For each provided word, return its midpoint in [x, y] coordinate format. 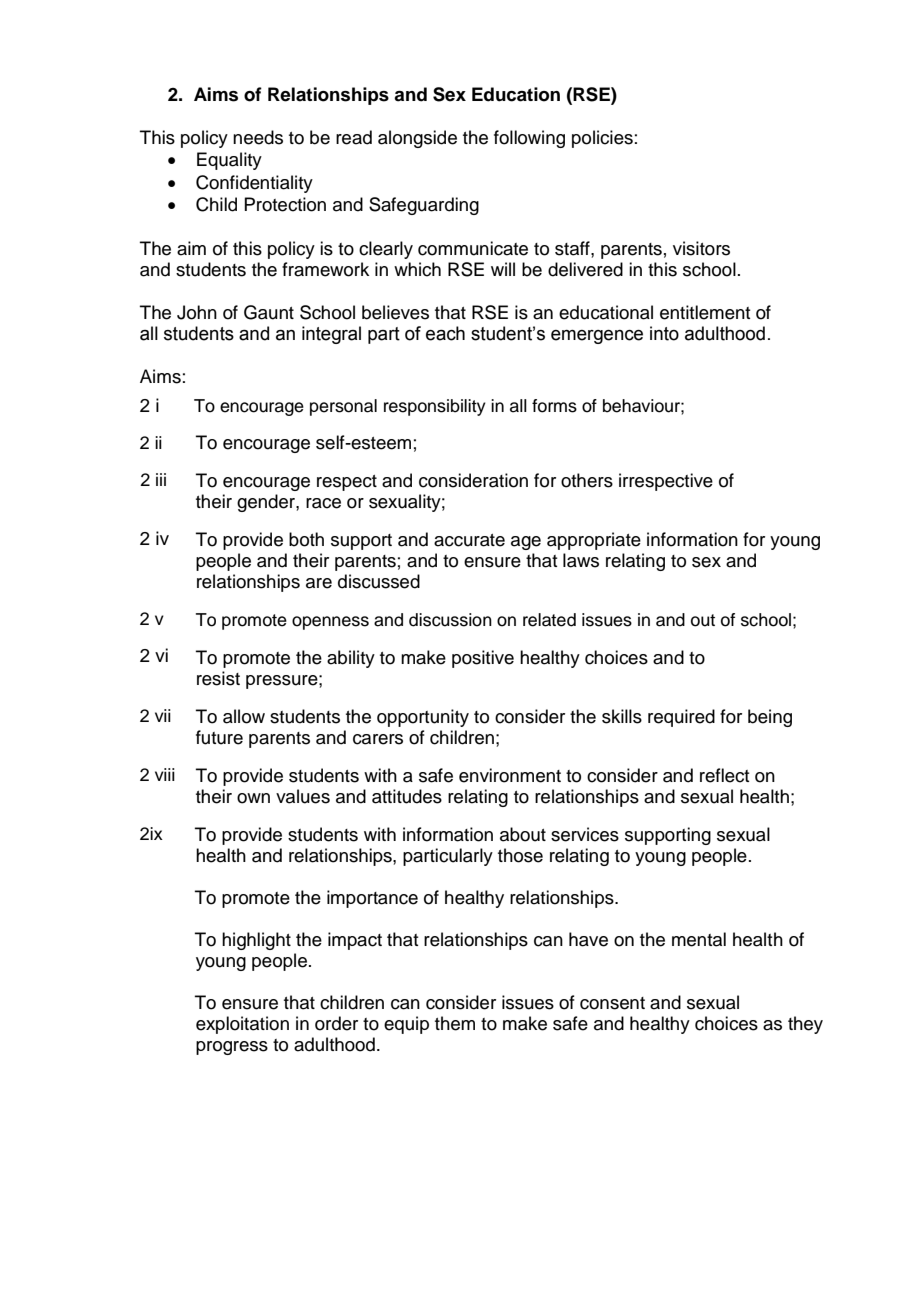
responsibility [435, 407]
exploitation [242, 1025]
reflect [725, 775]
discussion [450, 620]
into [664, 333]
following [529, 139]
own [253, 798]
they [805, 1025]
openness [330, 623]
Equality [229, 161]
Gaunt [269, 312]
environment [510, 775]
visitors [701, 248]
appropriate [594, 541]
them [455, 1023]
